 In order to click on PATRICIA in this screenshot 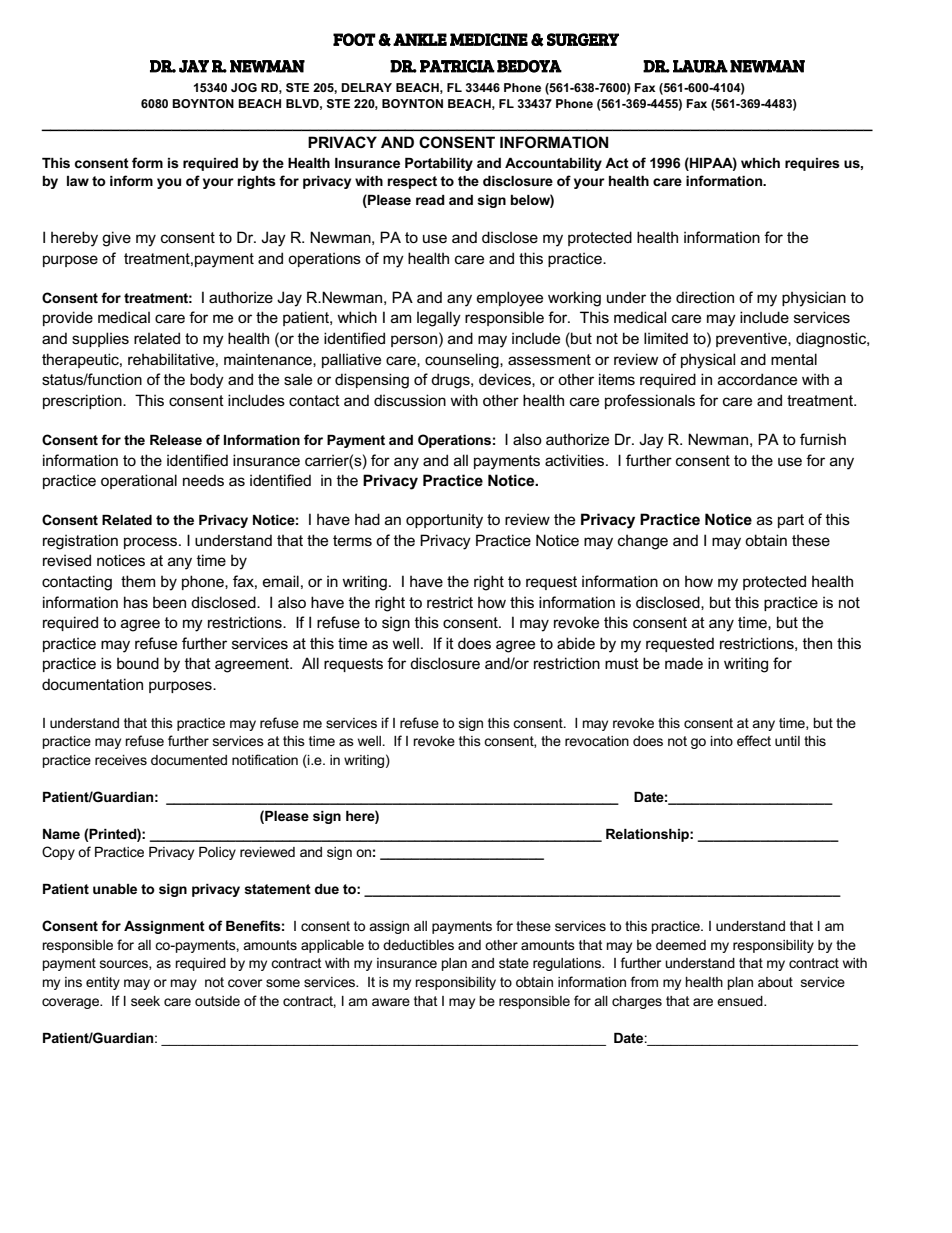, I will do `click(457, 66)`.
